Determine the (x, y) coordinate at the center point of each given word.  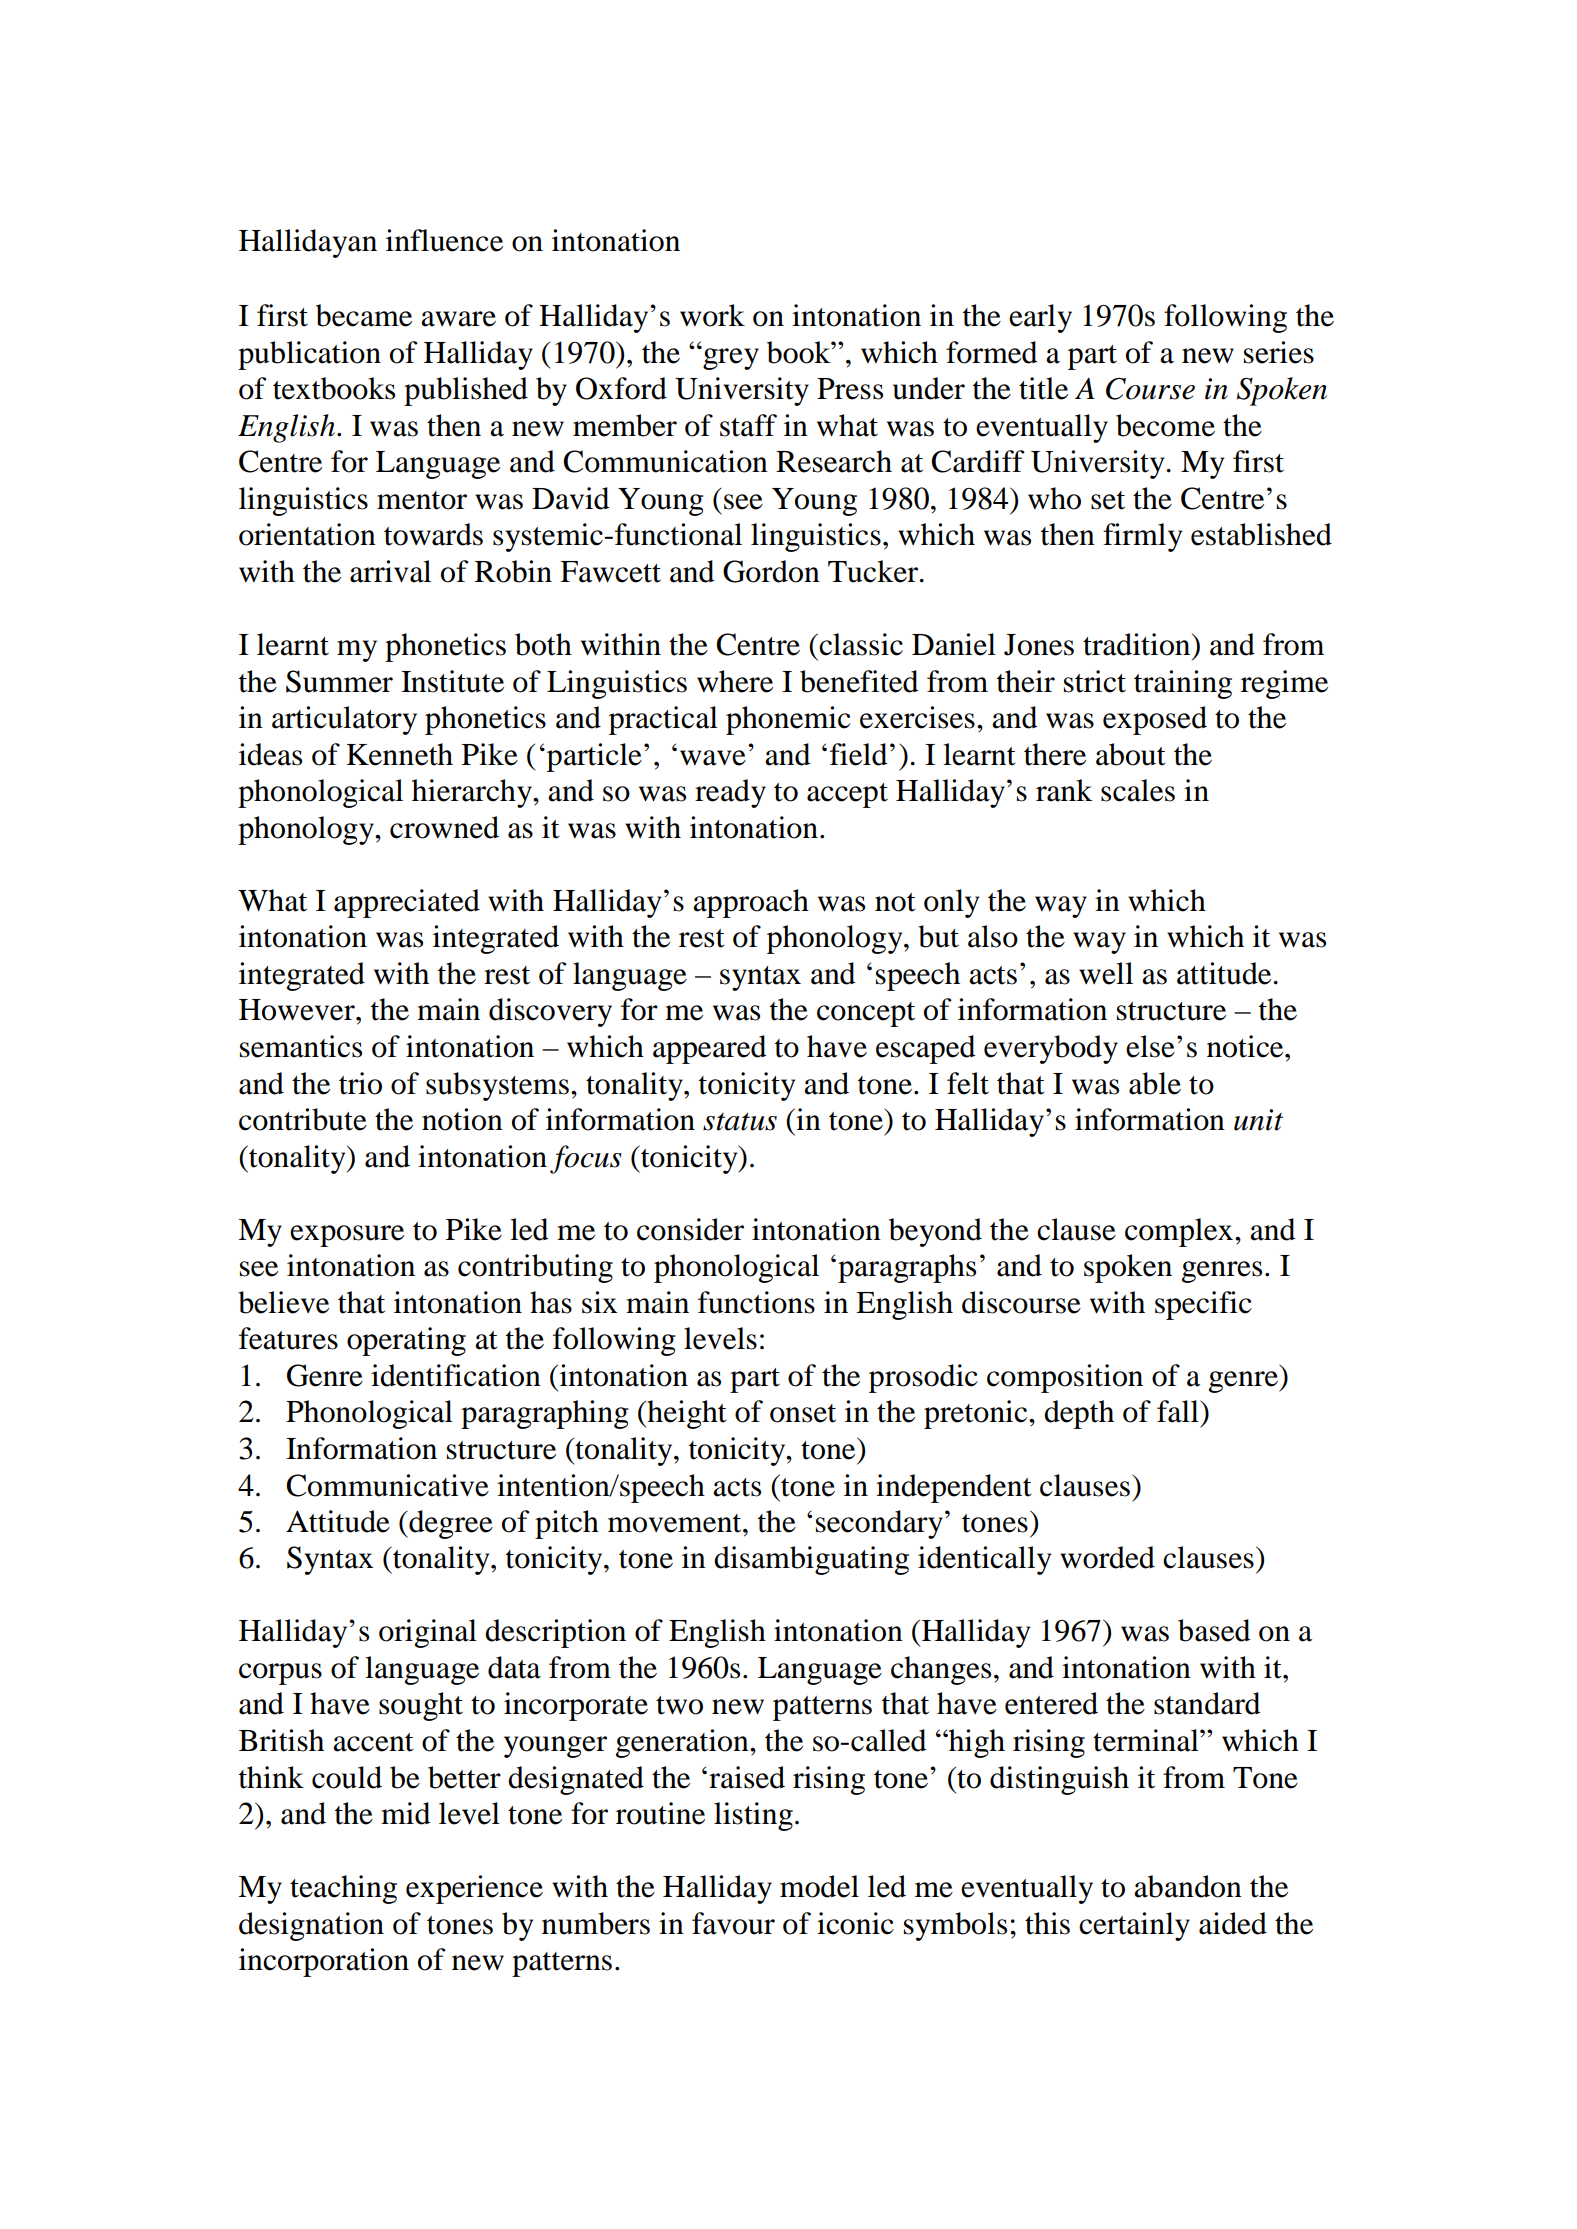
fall (1179, 1411)
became (364, 315)
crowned (444, 827)
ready (730, 793)
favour (733, 1923)
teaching (343, 1889)
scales (1138, 790)
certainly (1134, 1926)
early (1040, 318)
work (712, 315)
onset (803, 1413)
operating (406, 1341)
